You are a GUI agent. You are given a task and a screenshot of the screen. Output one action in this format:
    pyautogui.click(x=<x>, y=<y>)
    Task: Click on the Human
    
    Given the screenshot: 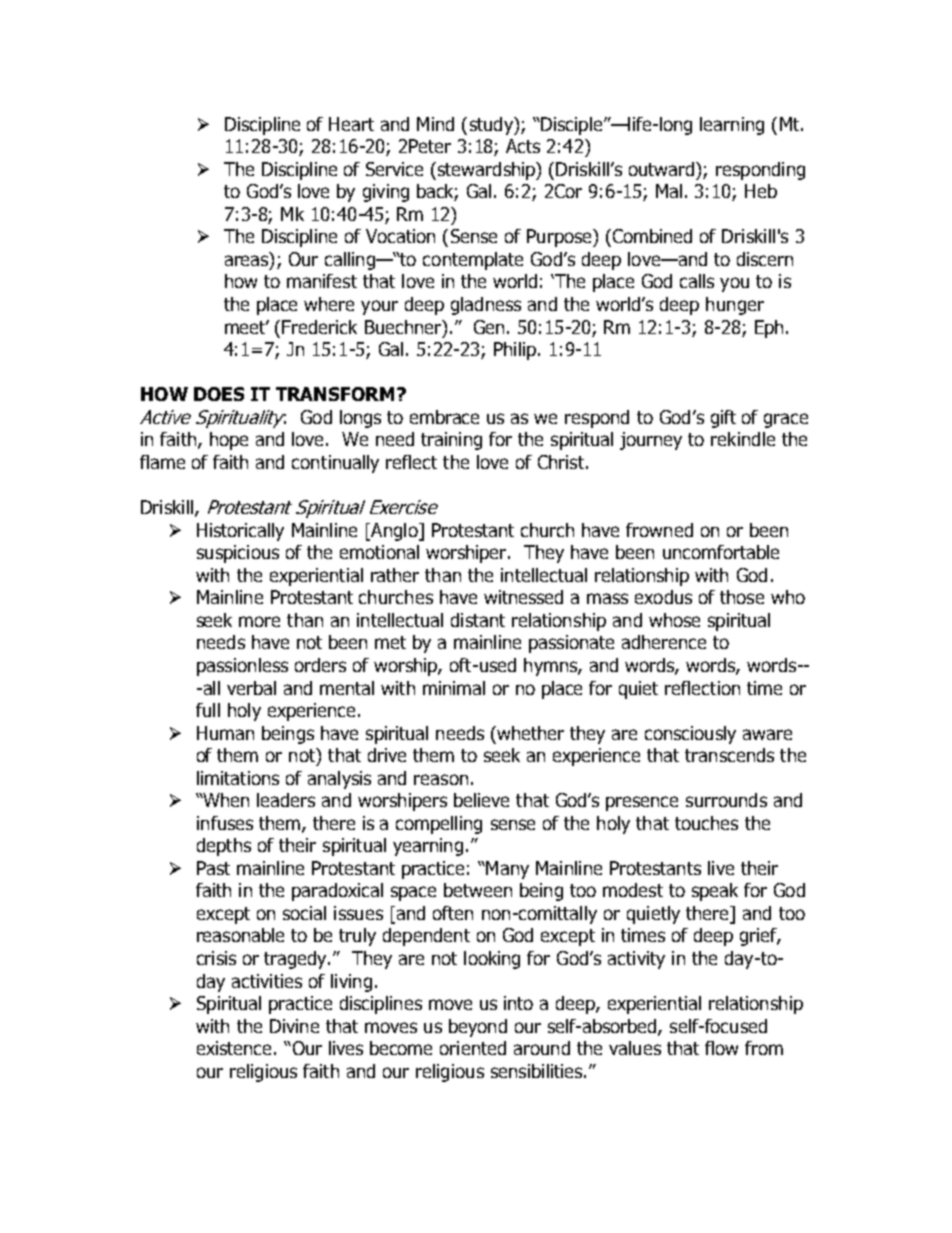 What is the action you would take?
    pyautogui.click(x=225, y=733)
